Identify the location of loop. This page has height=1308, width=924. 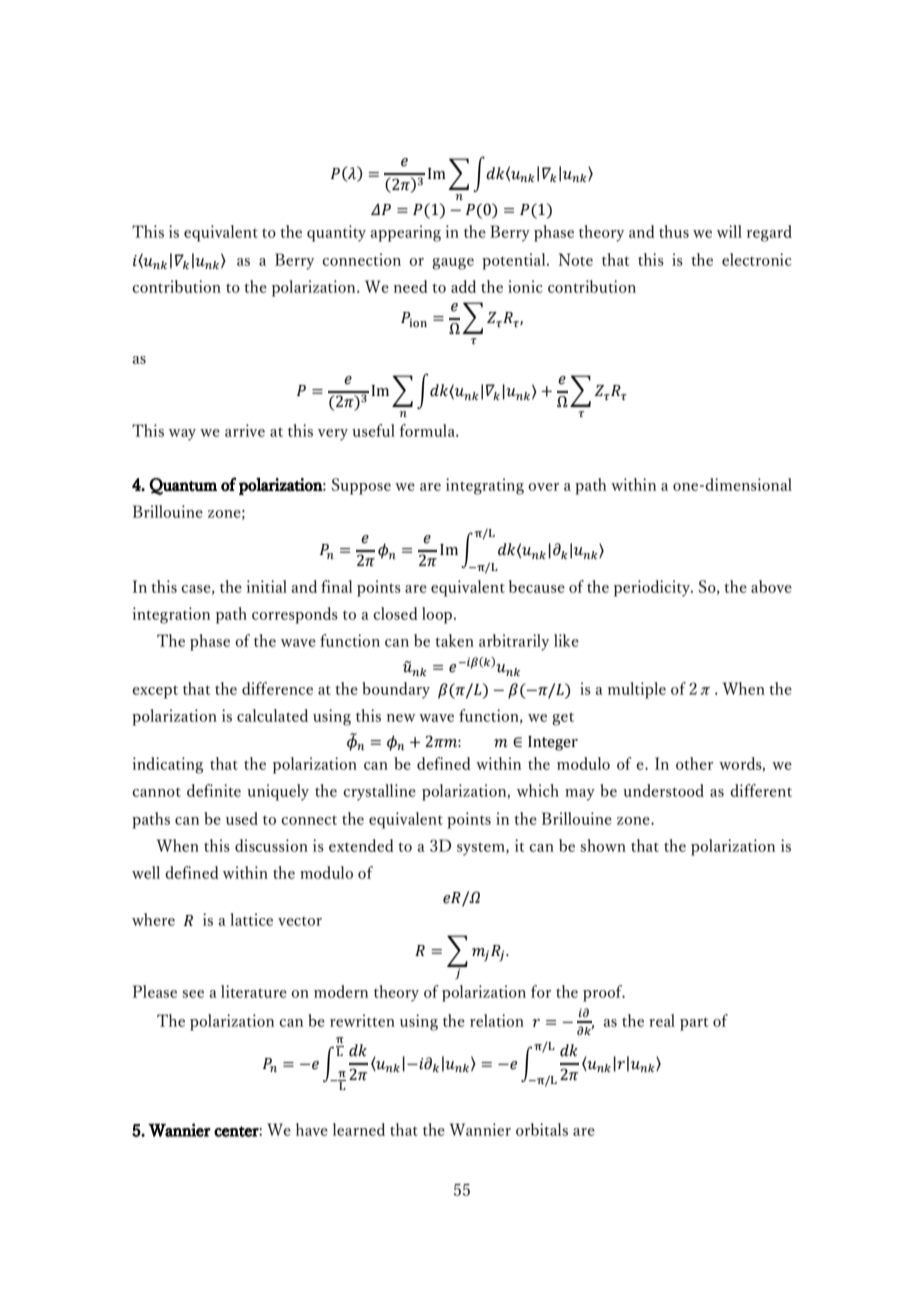
(438, 615).
